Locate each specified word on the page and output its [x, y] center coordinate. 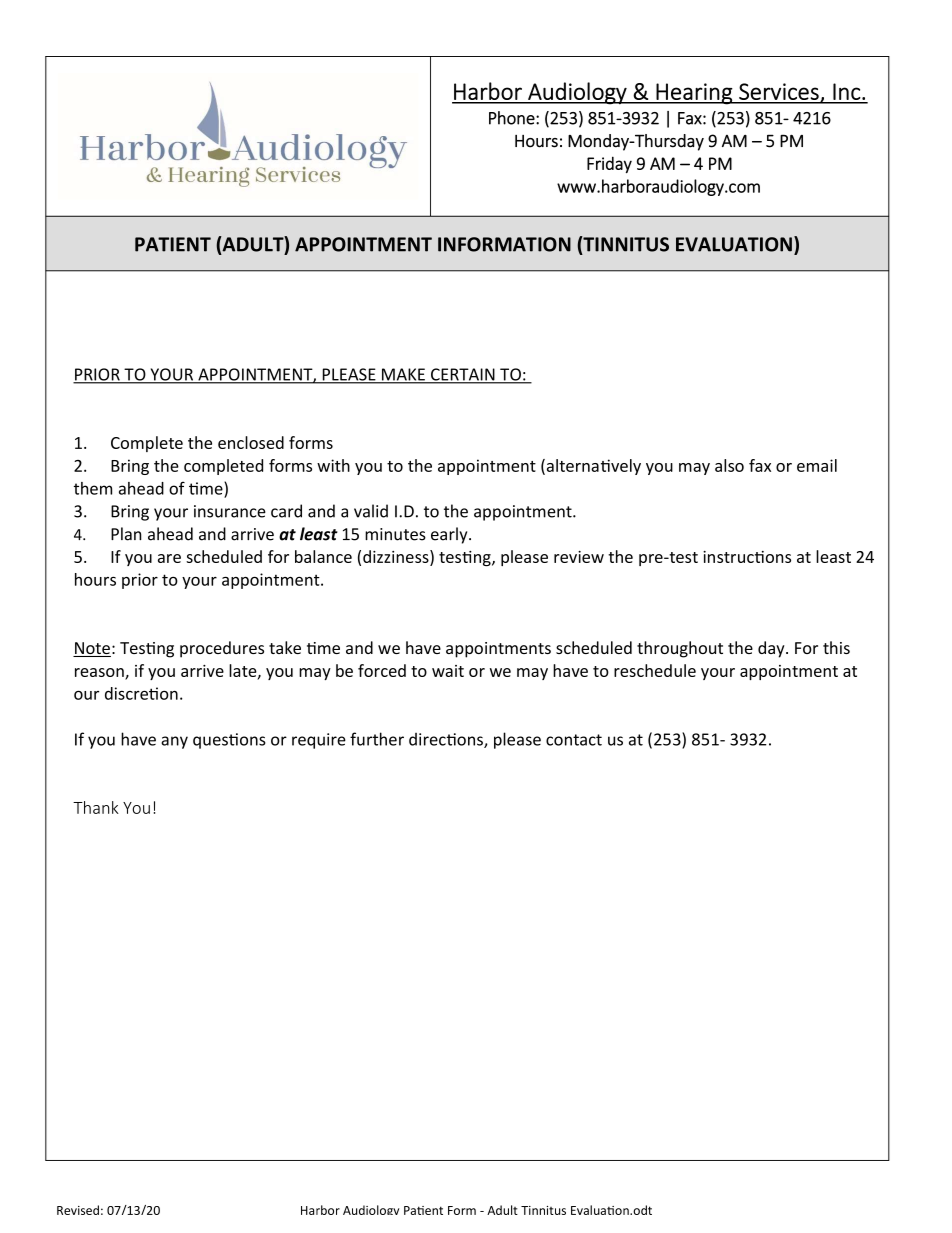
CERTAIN [463, 375]
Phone [513, 118]
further [377, 739]
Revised [78, 1210]
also [729, 465]
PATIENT [173, 244]
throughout [680, 649]
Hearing [694, 94]
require [319, 741]
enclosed [251, 442]
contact [574, 740]
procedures [222, 649]
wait [448, 671]
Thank [96, 807]
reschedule [655, 670]
